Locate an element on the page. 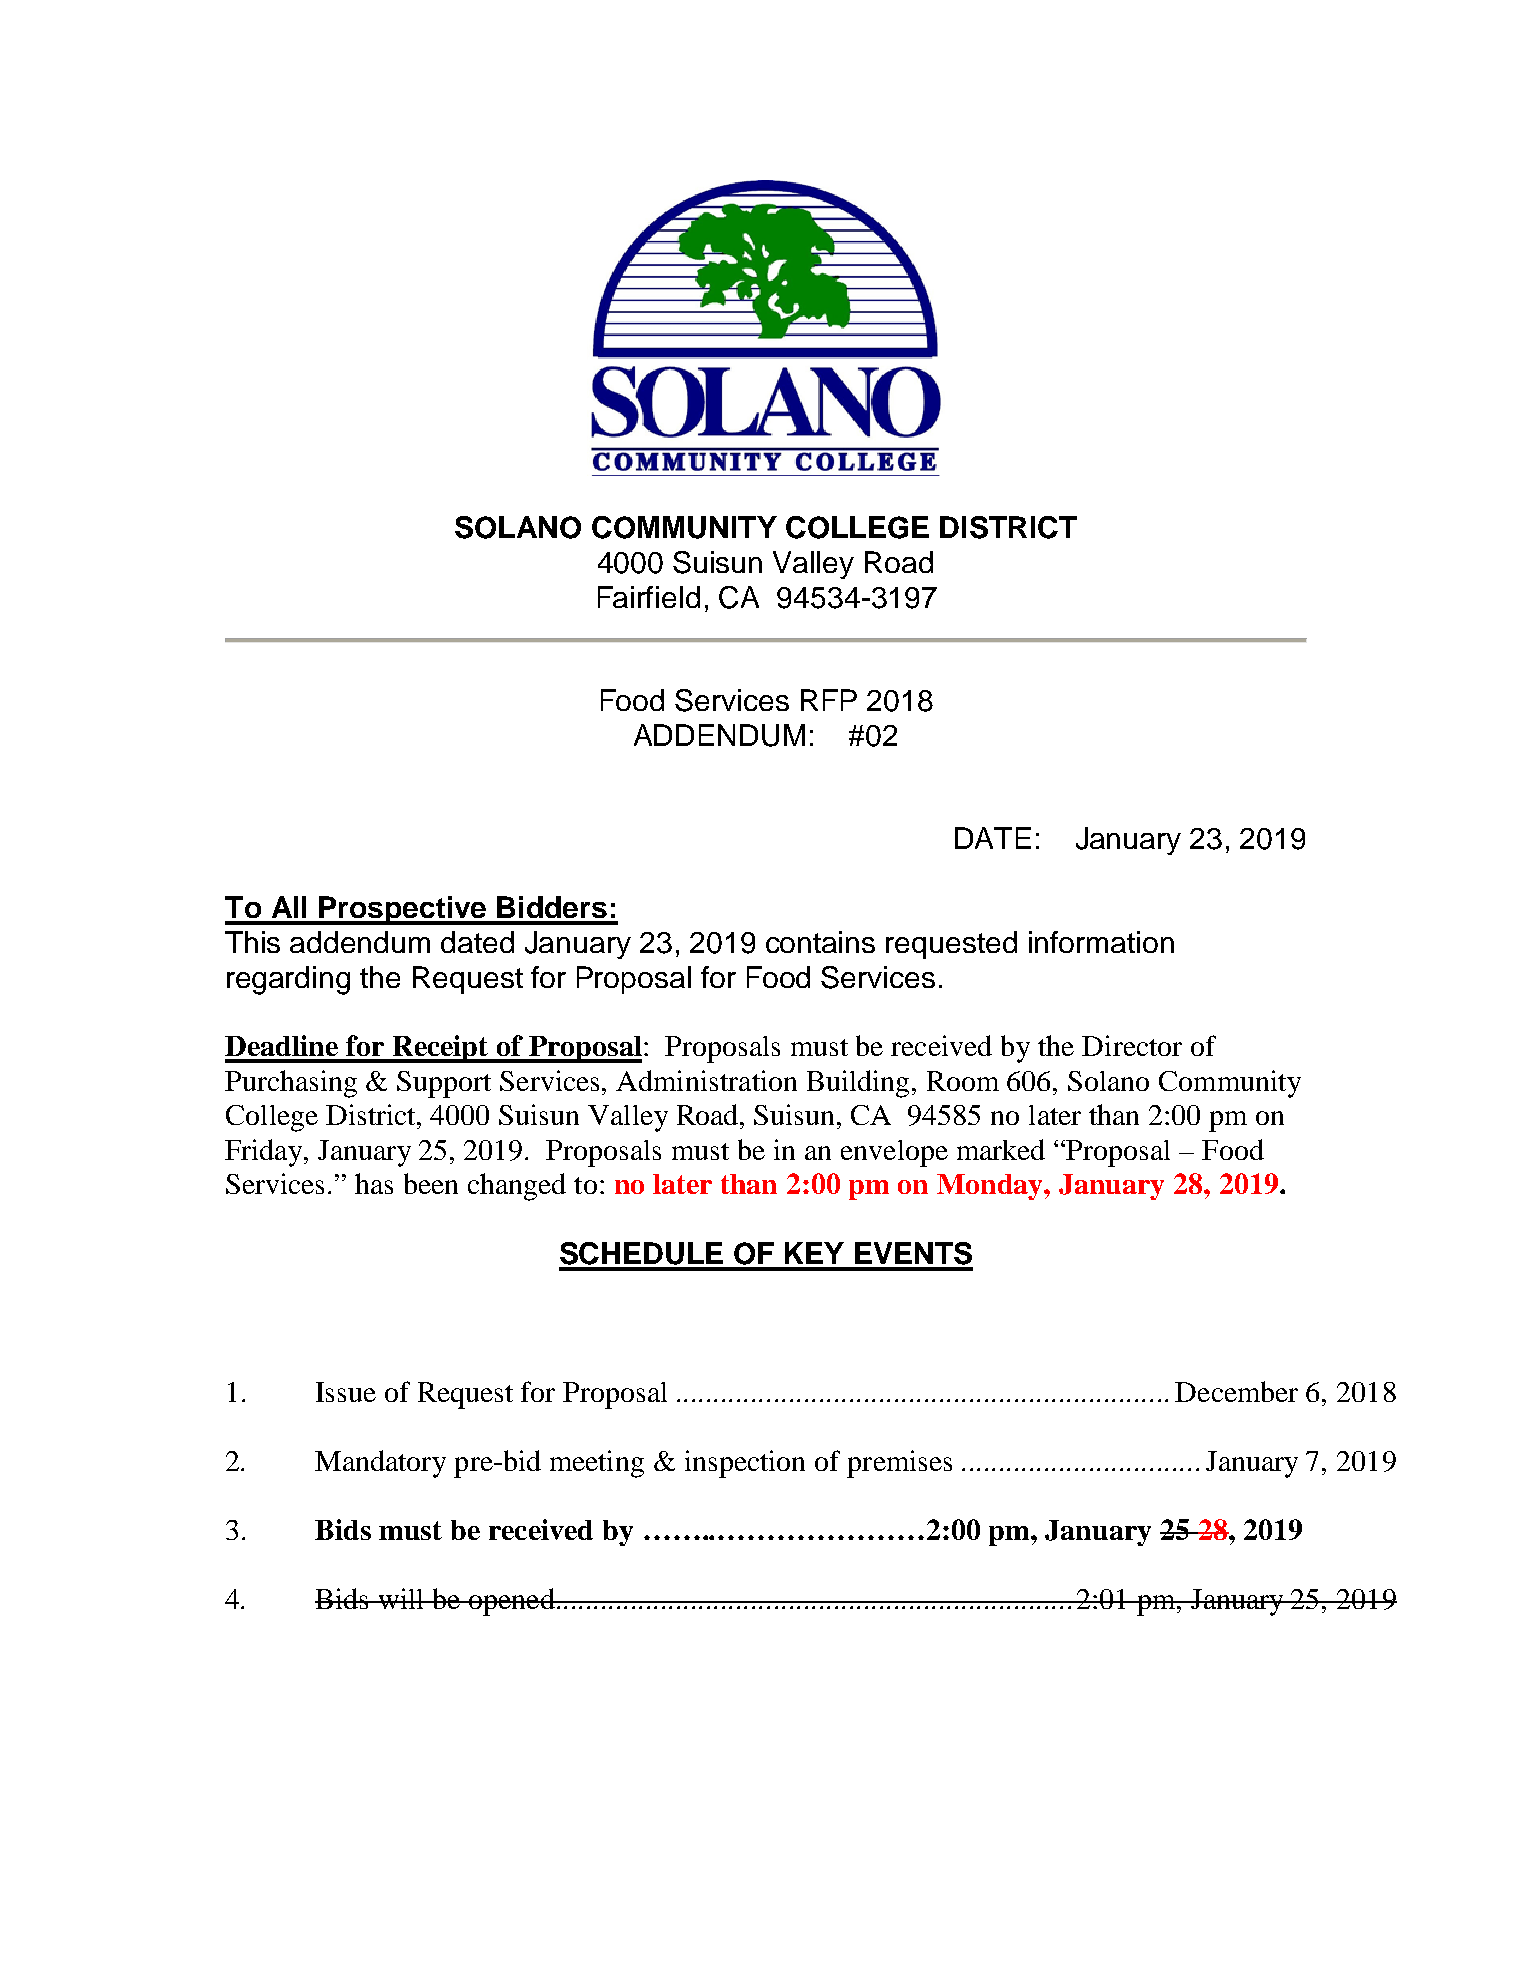 The height and width of the document is (1983, 1532). contains is located at coordinates (820, 942).
